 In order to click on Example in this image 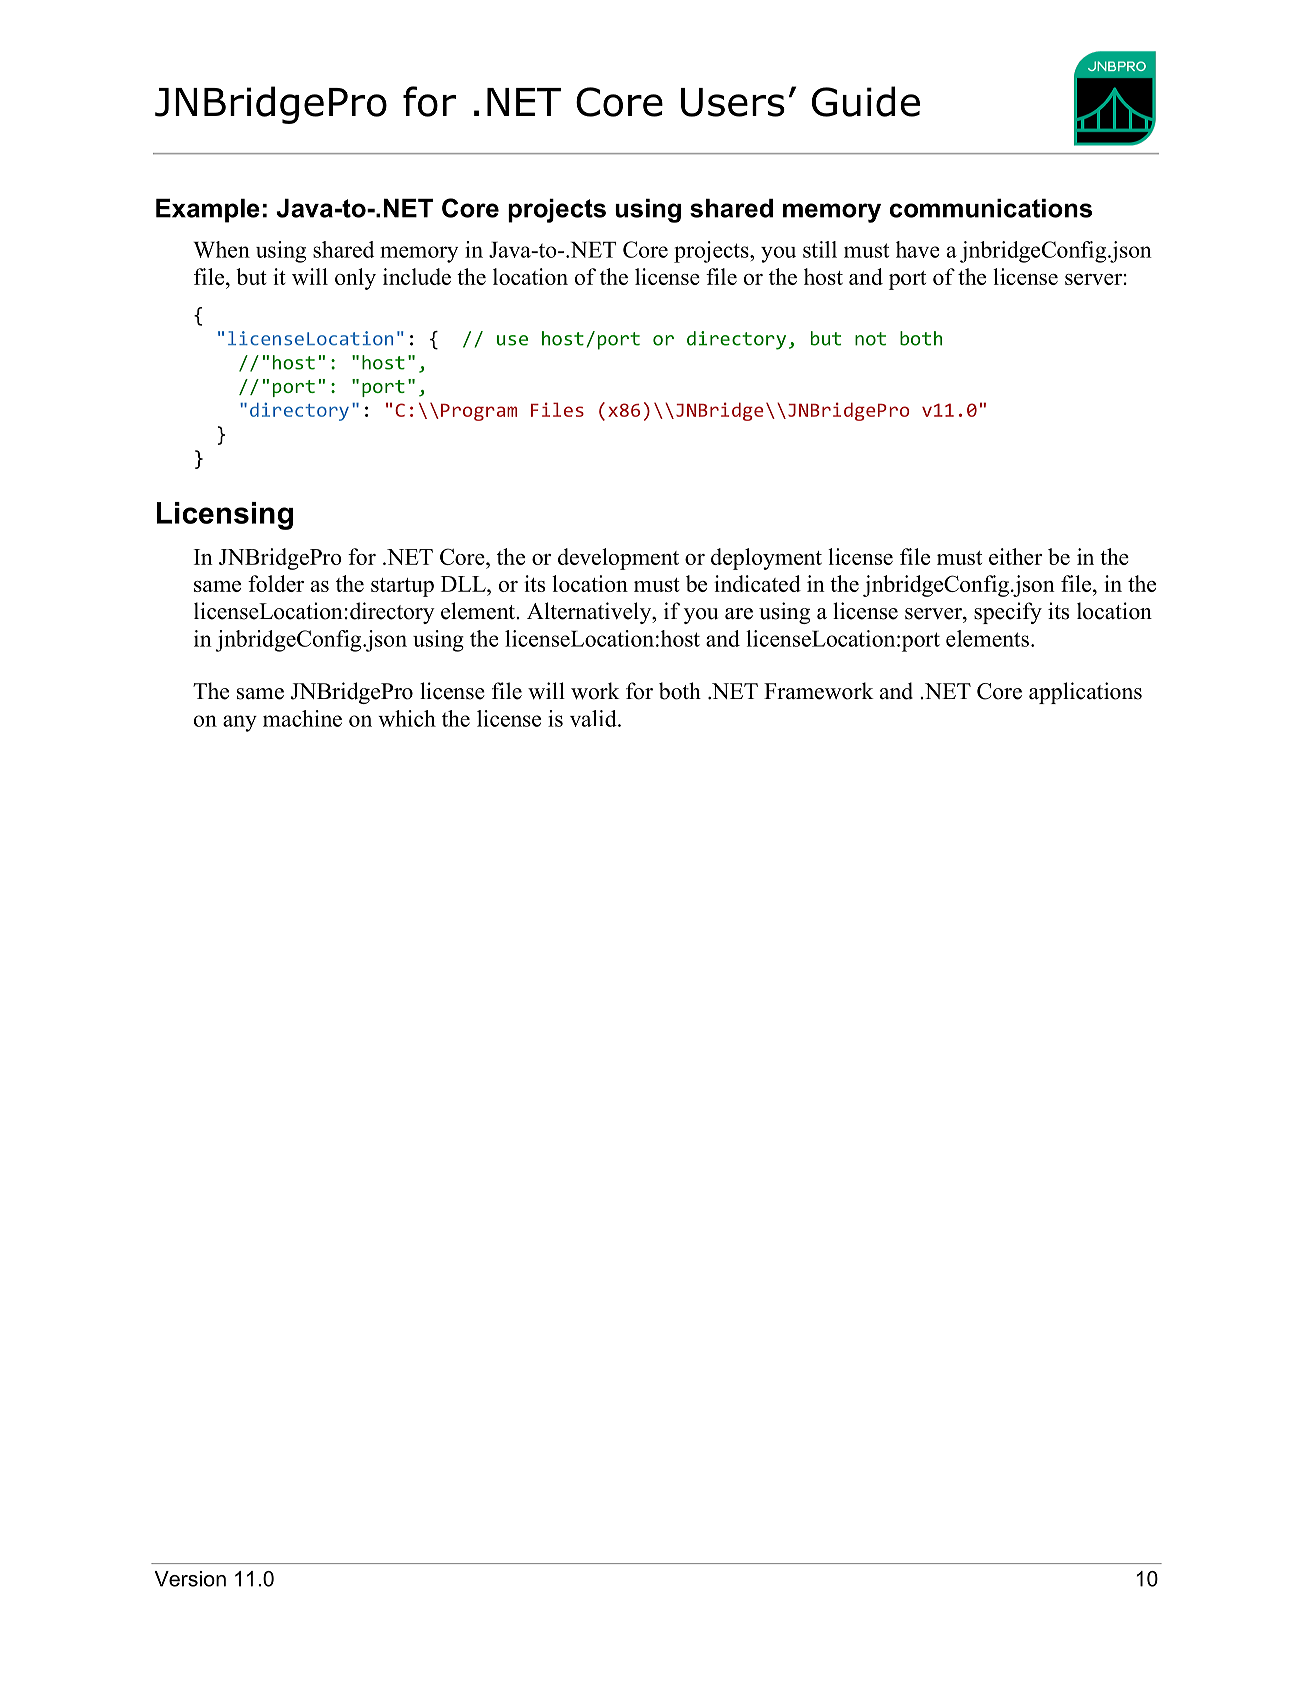, I will do `click(208, 211)`.
